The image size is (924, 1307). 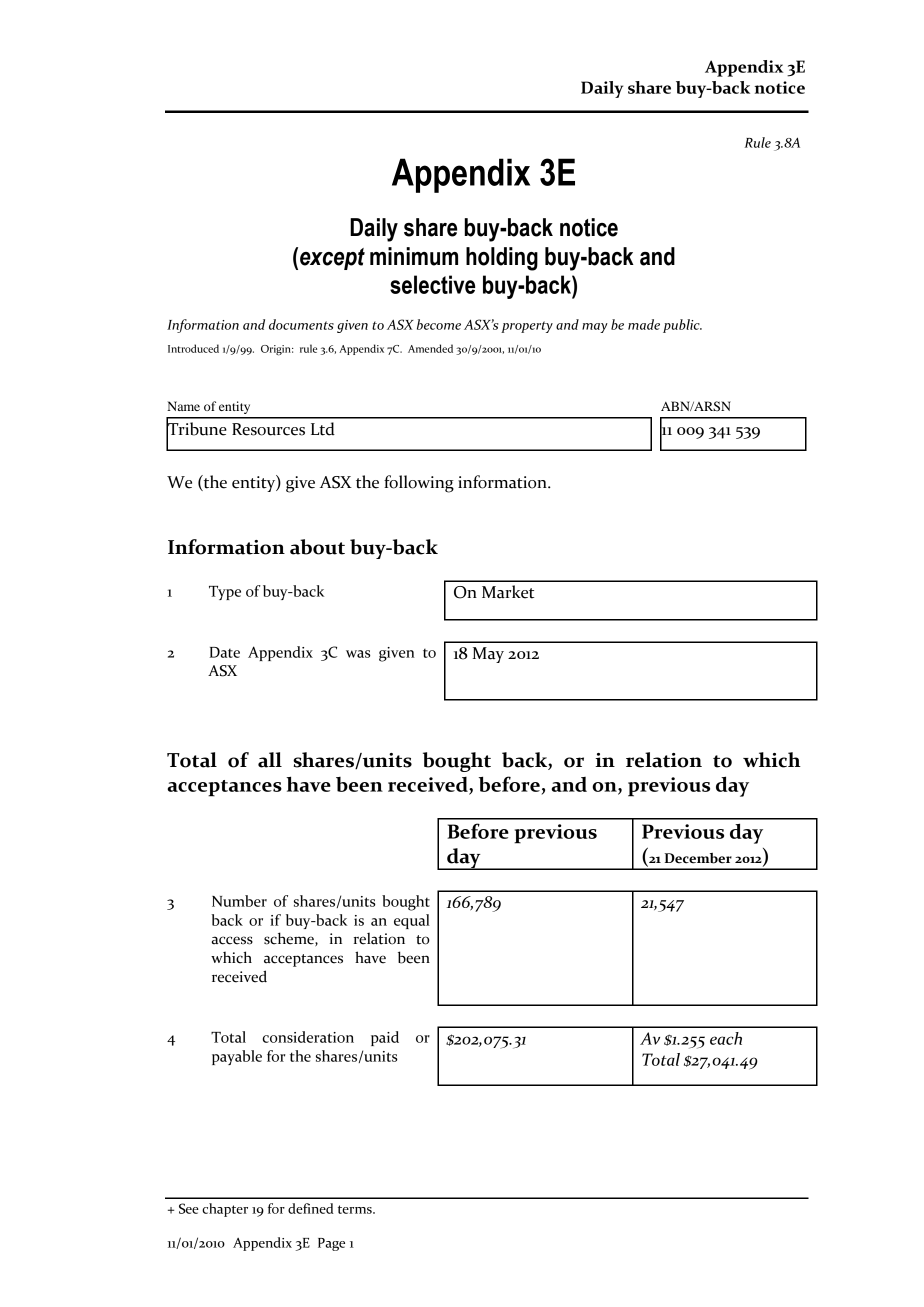 I want to click on was, so click(x=358, y=654).
